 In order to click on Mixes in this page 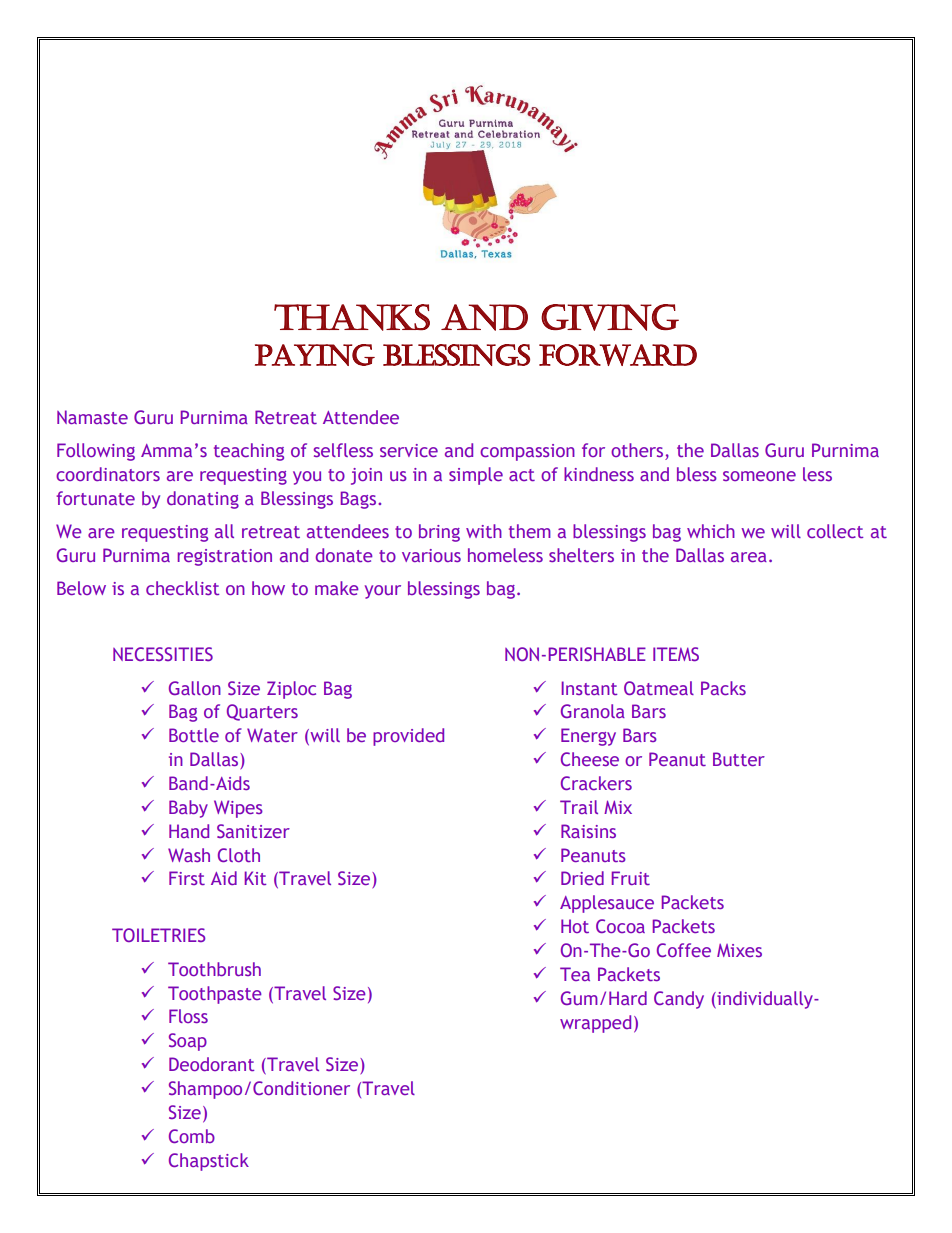, I will do `click(739, 950)`.
